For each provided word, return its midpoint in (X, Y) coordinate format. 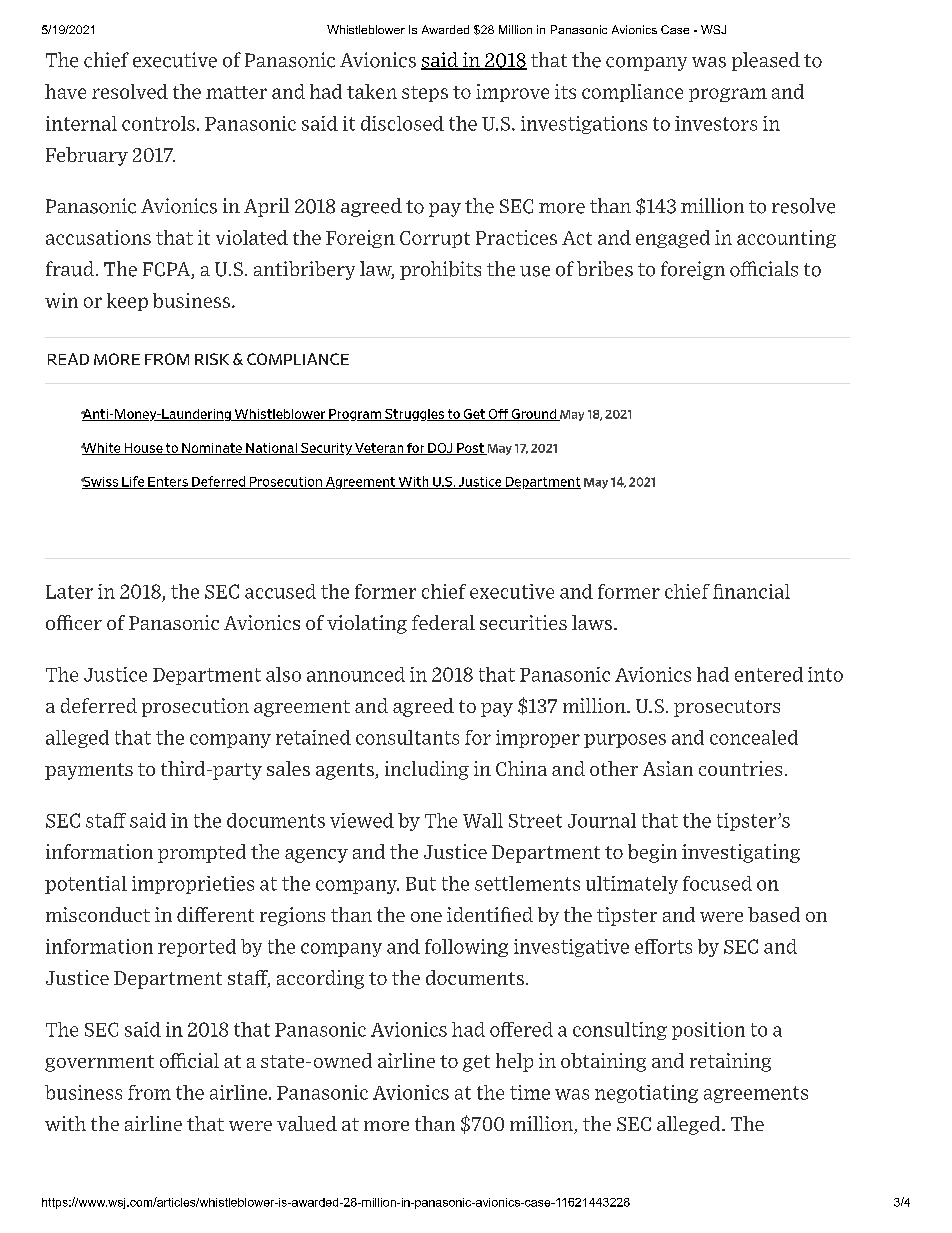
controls (158, 123)
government (99, 1063)
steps (425, 94)
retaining (730, 1062)
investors (716, 123)
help (514, 1062)
